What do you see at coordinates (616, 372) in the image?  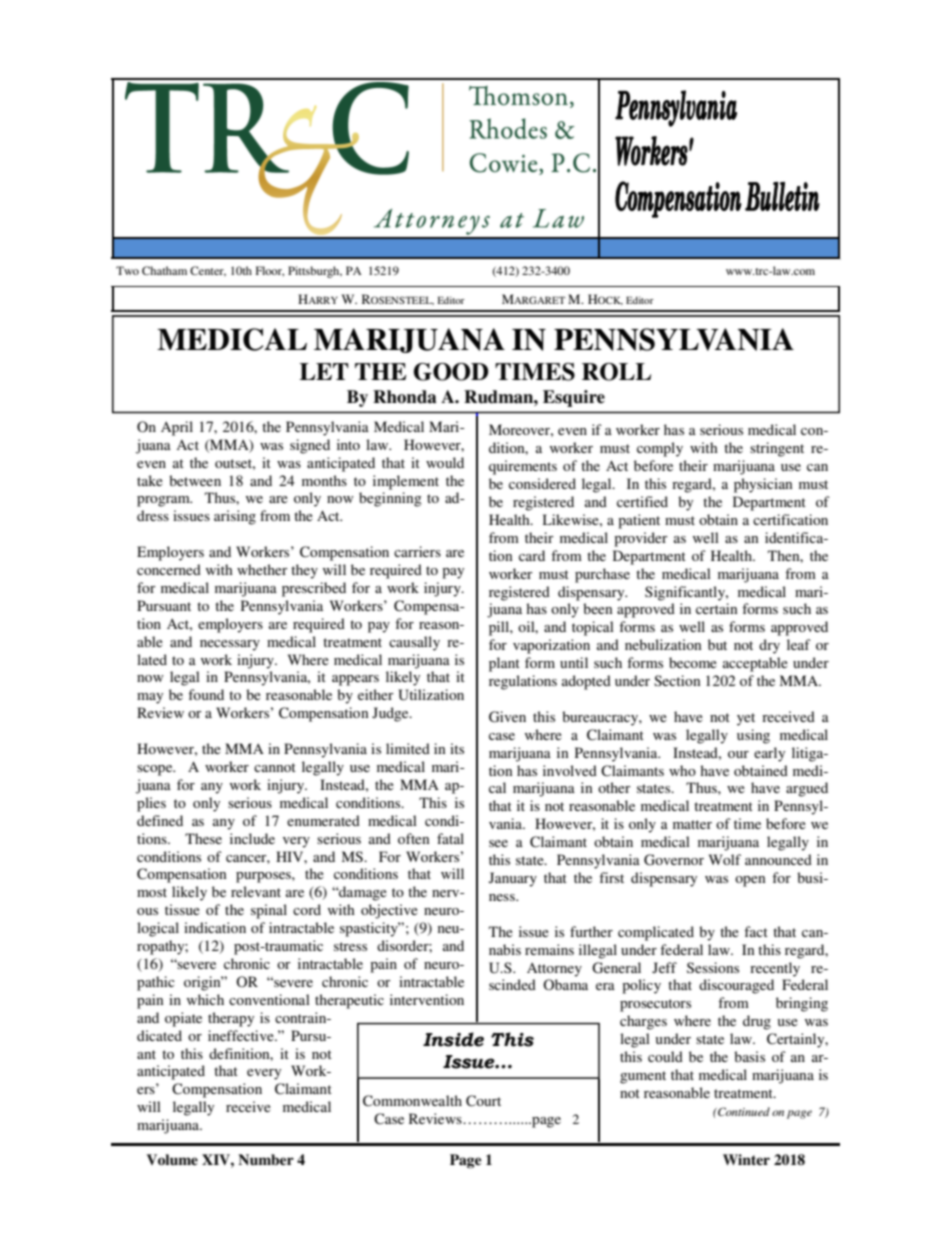 I see `ROLL` at bounding box center [616, 372].
